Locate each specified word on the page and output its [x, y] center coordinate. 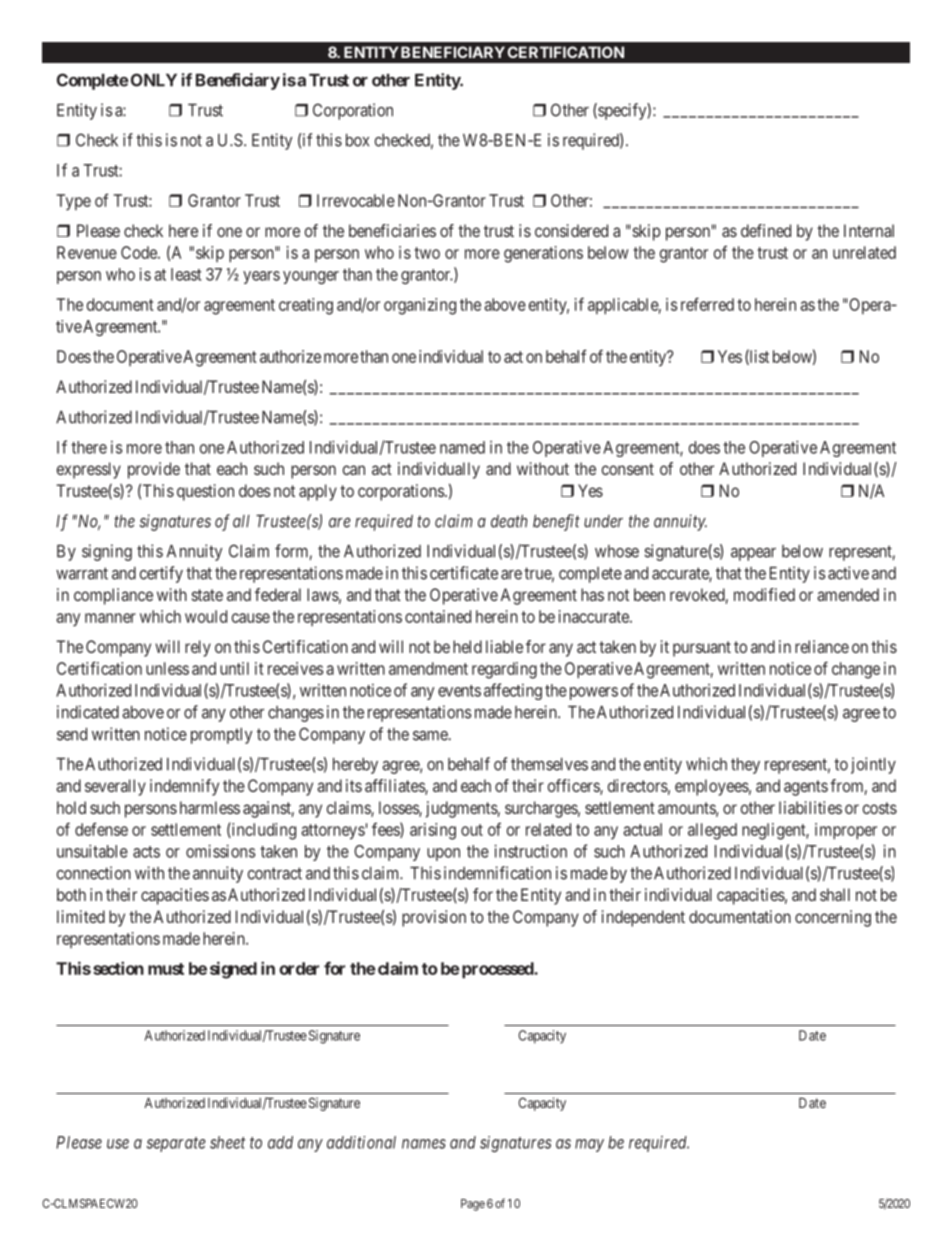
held [467, 646]
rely [198, 648]
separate [176, 1144]
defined [766, 230]
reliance [822, 646]
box [357, 140]
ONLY [152, 80]
